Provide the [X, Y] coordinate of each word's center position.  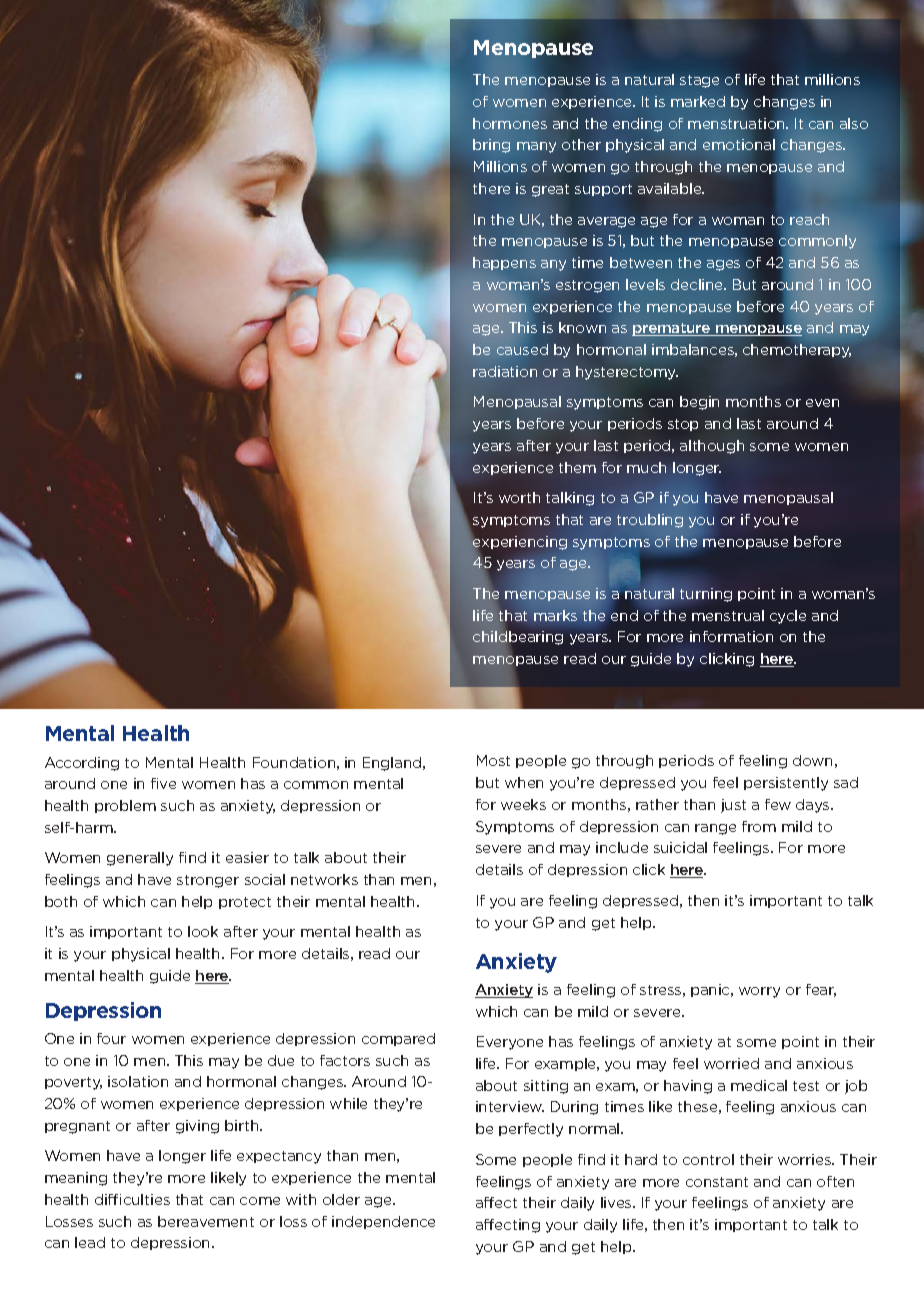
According [82, 764]
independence [383, 1222]
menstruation [738, 124]
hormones [510, 123]
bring [491, 146]
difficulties [132, 1199]
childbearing [518, 638]
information [731, 636]
